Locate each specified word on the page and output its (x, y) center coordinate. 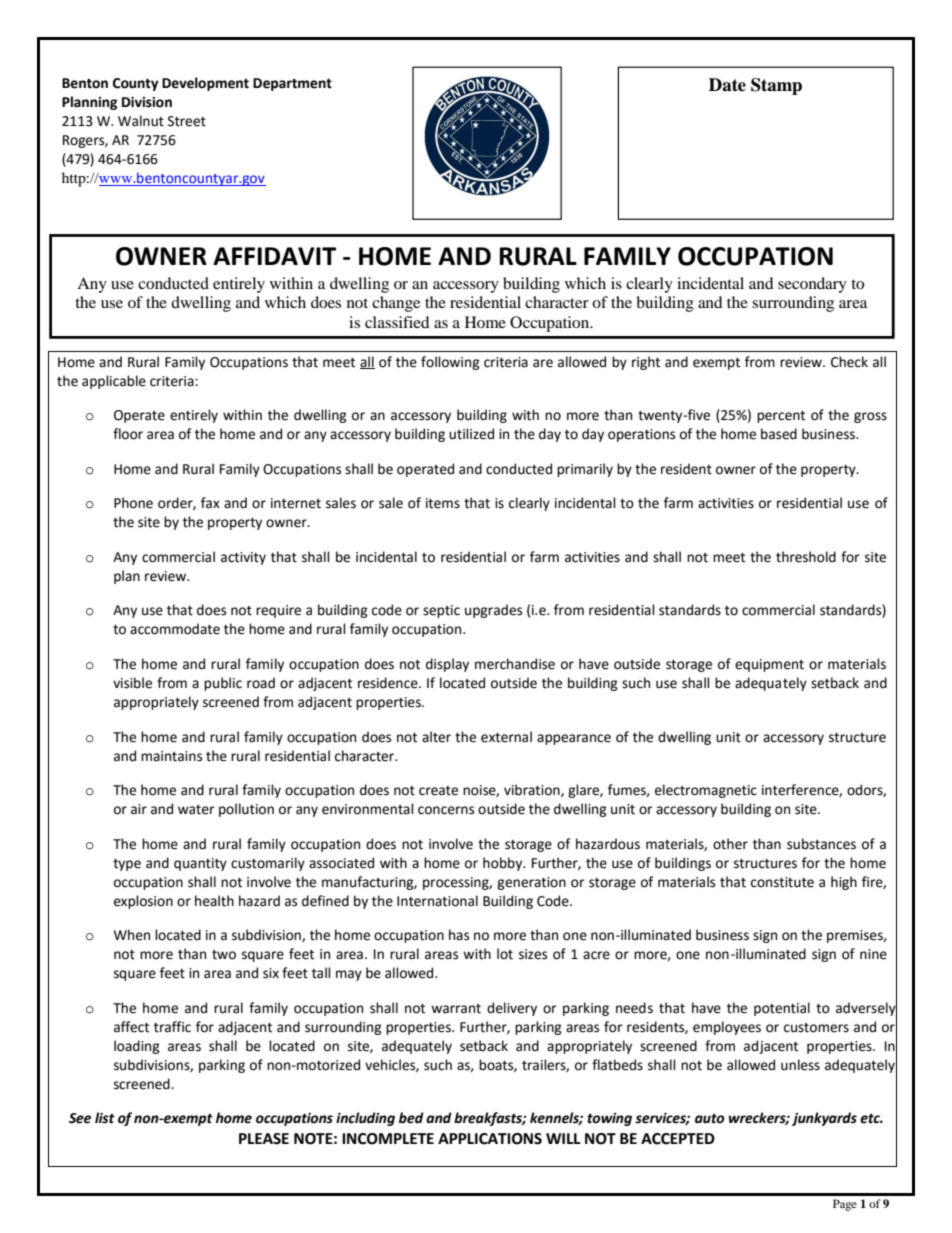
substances (821, 844)
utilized (471, 434)
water (196, 810)
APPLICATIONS (490, 1139)
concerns (446, 810)
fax (210, 503)
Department (292, 84)
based (779, 434)
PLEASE (264, 1139)
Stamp (776, 86)
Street (187, 121)
